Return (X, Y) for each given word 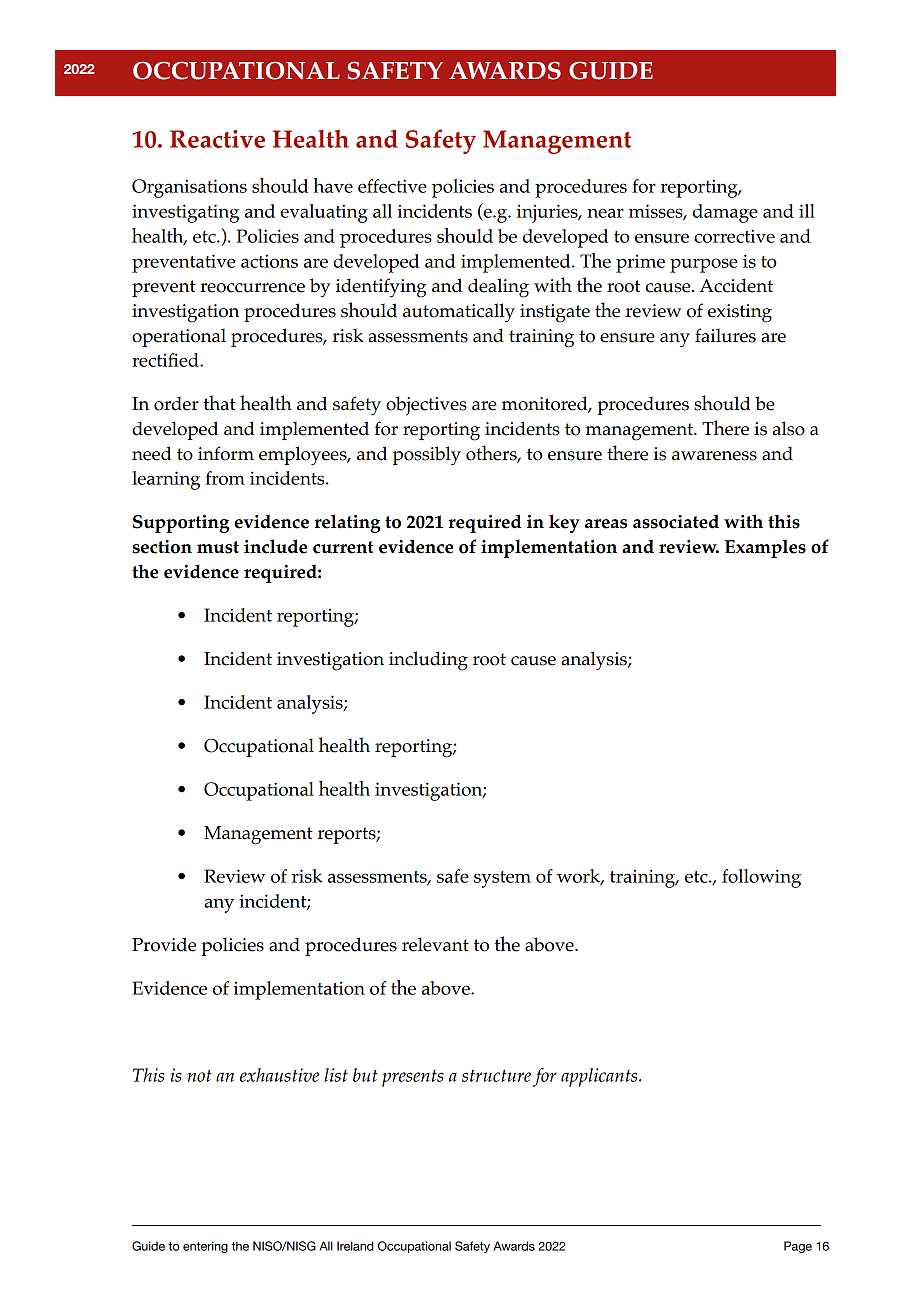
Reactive (217, 139)
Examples (765, 548)
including (428, 661)
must (218, 547)
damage (725, 213)
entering (205, 1247)
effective (392, 186)
